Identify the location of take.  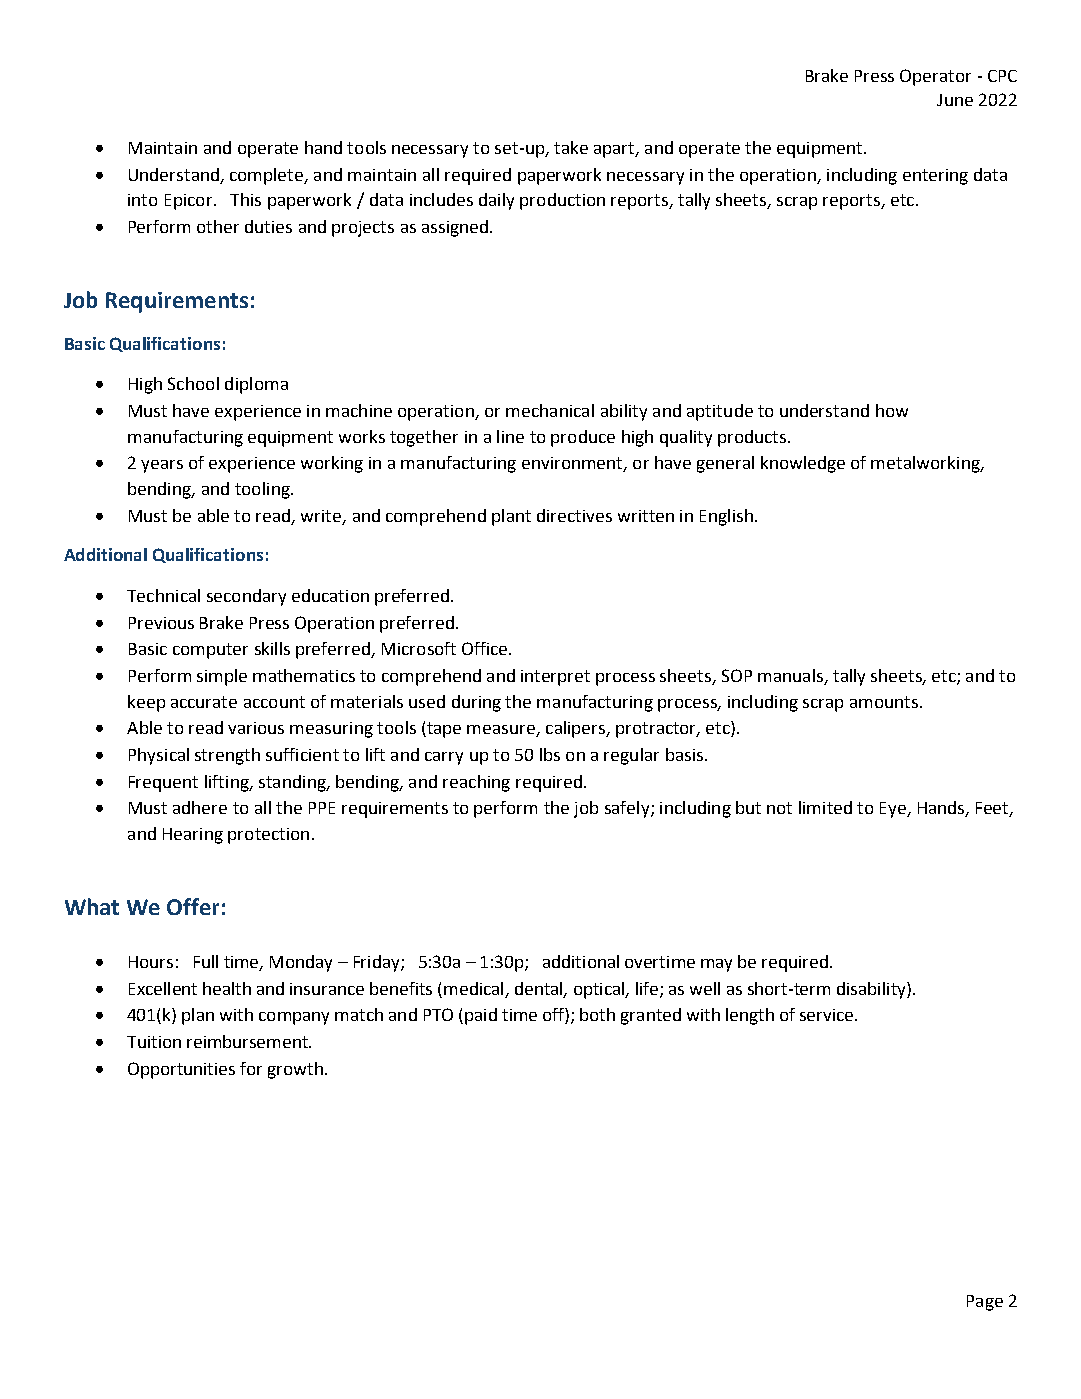
(571, 147).
